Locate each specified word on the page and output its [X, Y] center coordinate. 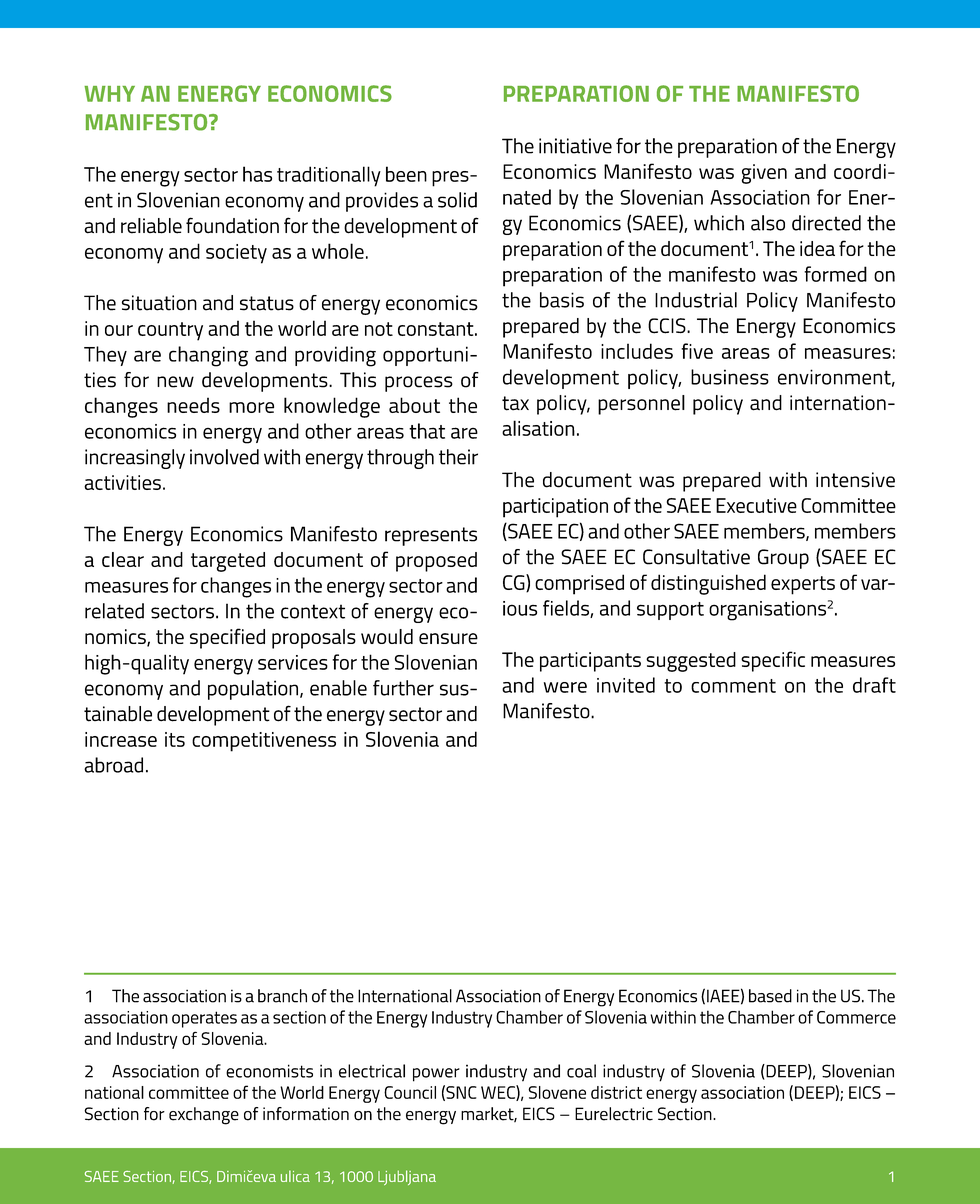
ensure [448, 638]
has [257, 174]
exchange [204, 1116]
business [730, 377]
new [175, 382]
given [764, 174]
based [770, 996]
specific [773, 661]
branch [282, 996]
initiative [575, 146]
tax [515, 403]
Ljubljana [407, 1177]
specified [227, 638]
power [436, 1075]
